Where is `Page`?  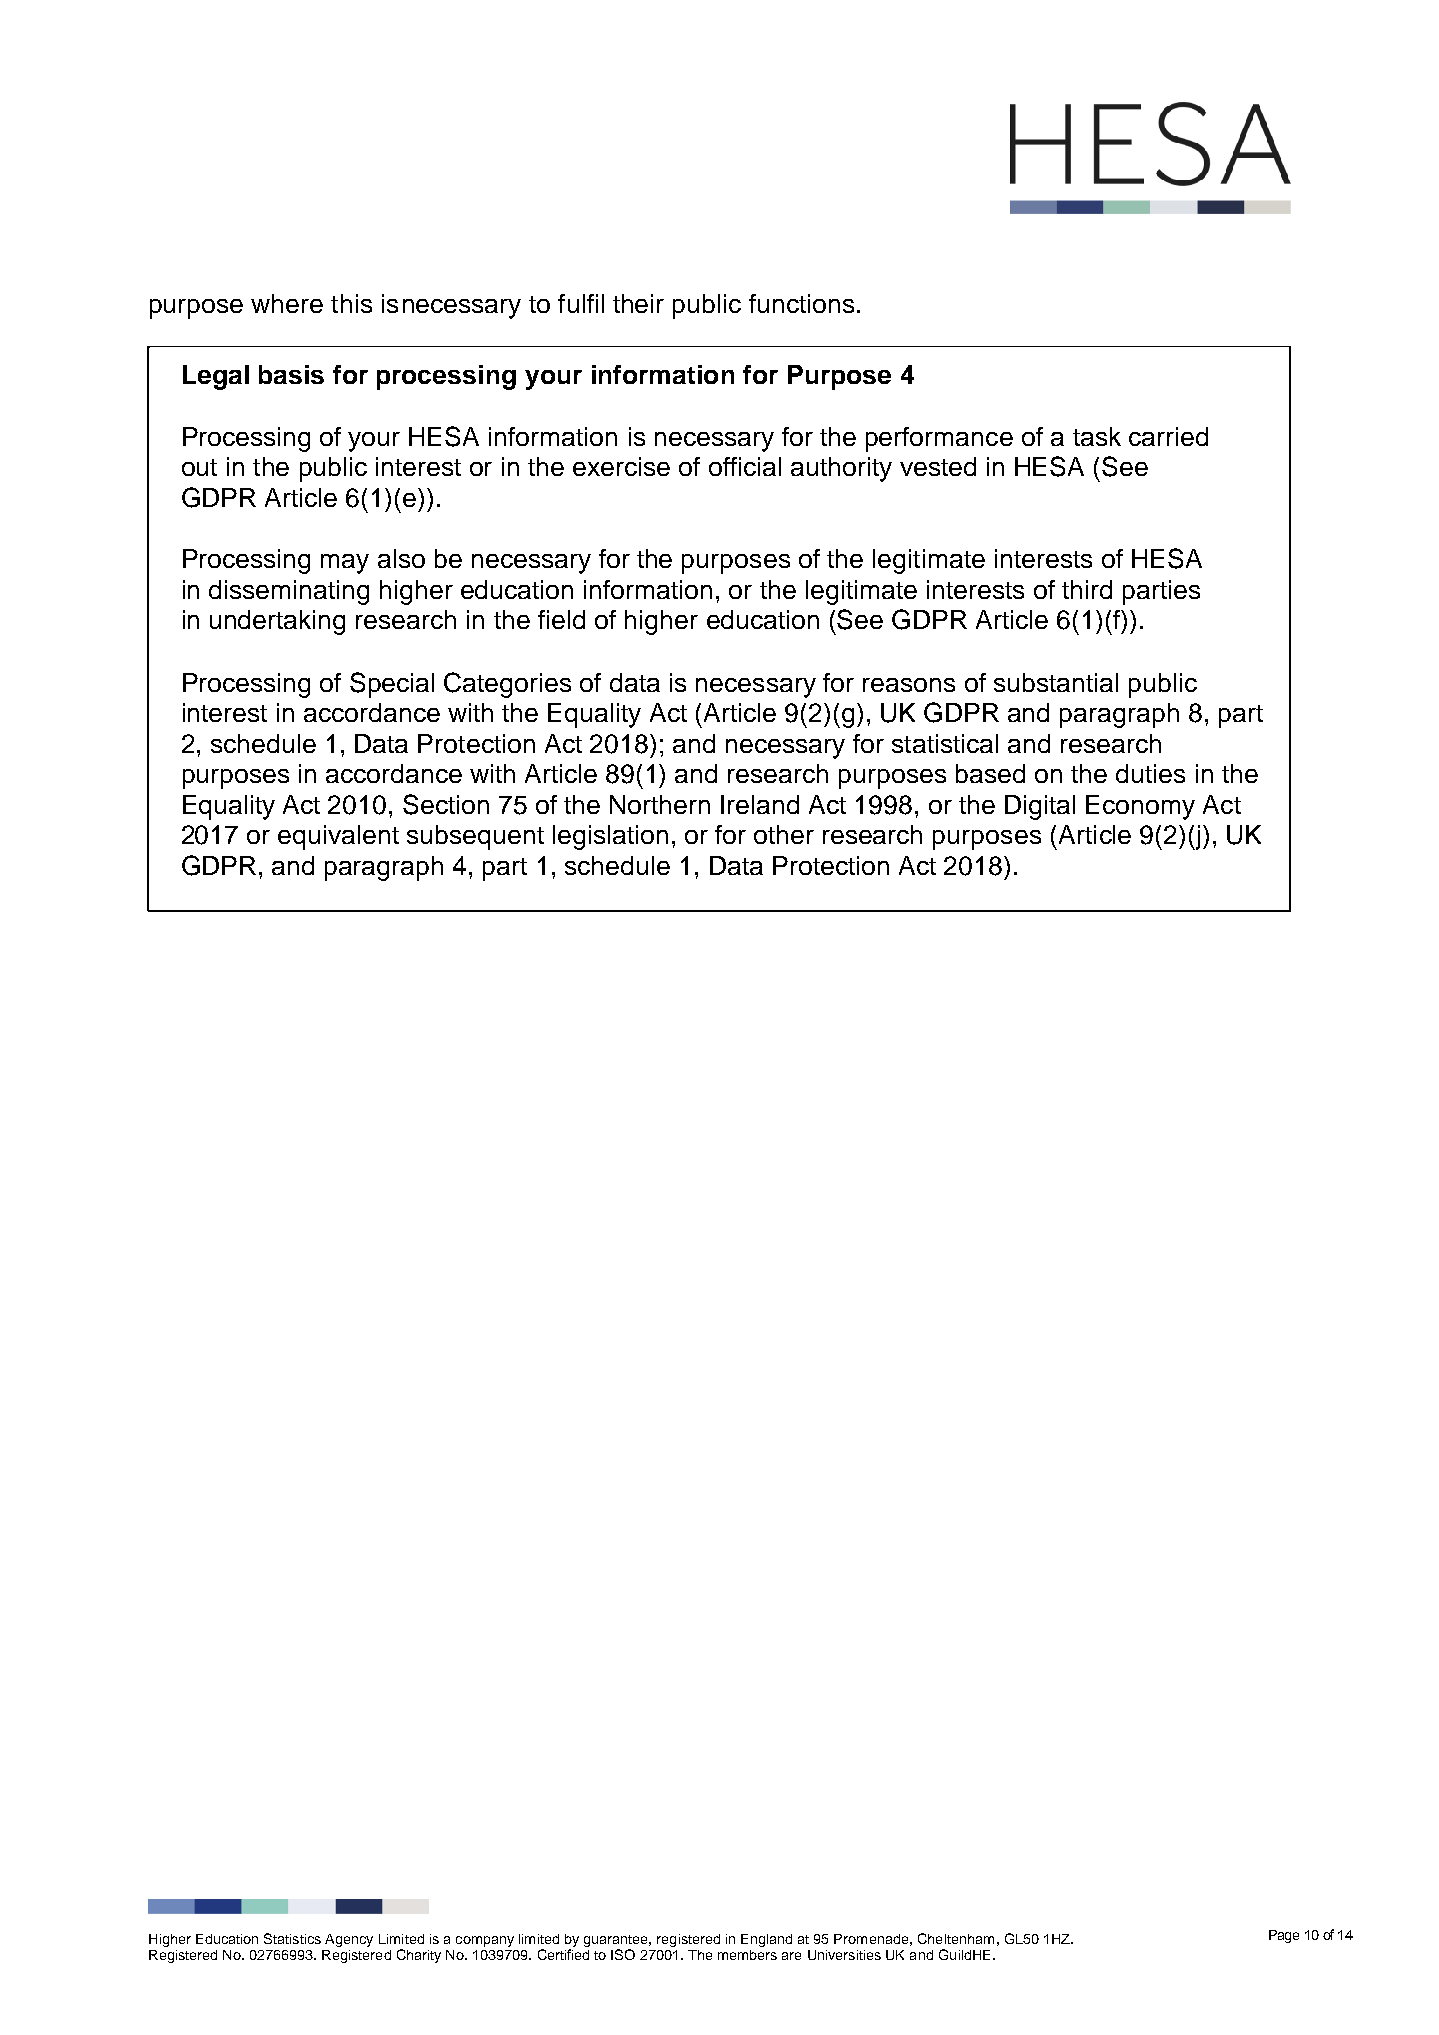 Page is located at coordinates (1284, 1936).
